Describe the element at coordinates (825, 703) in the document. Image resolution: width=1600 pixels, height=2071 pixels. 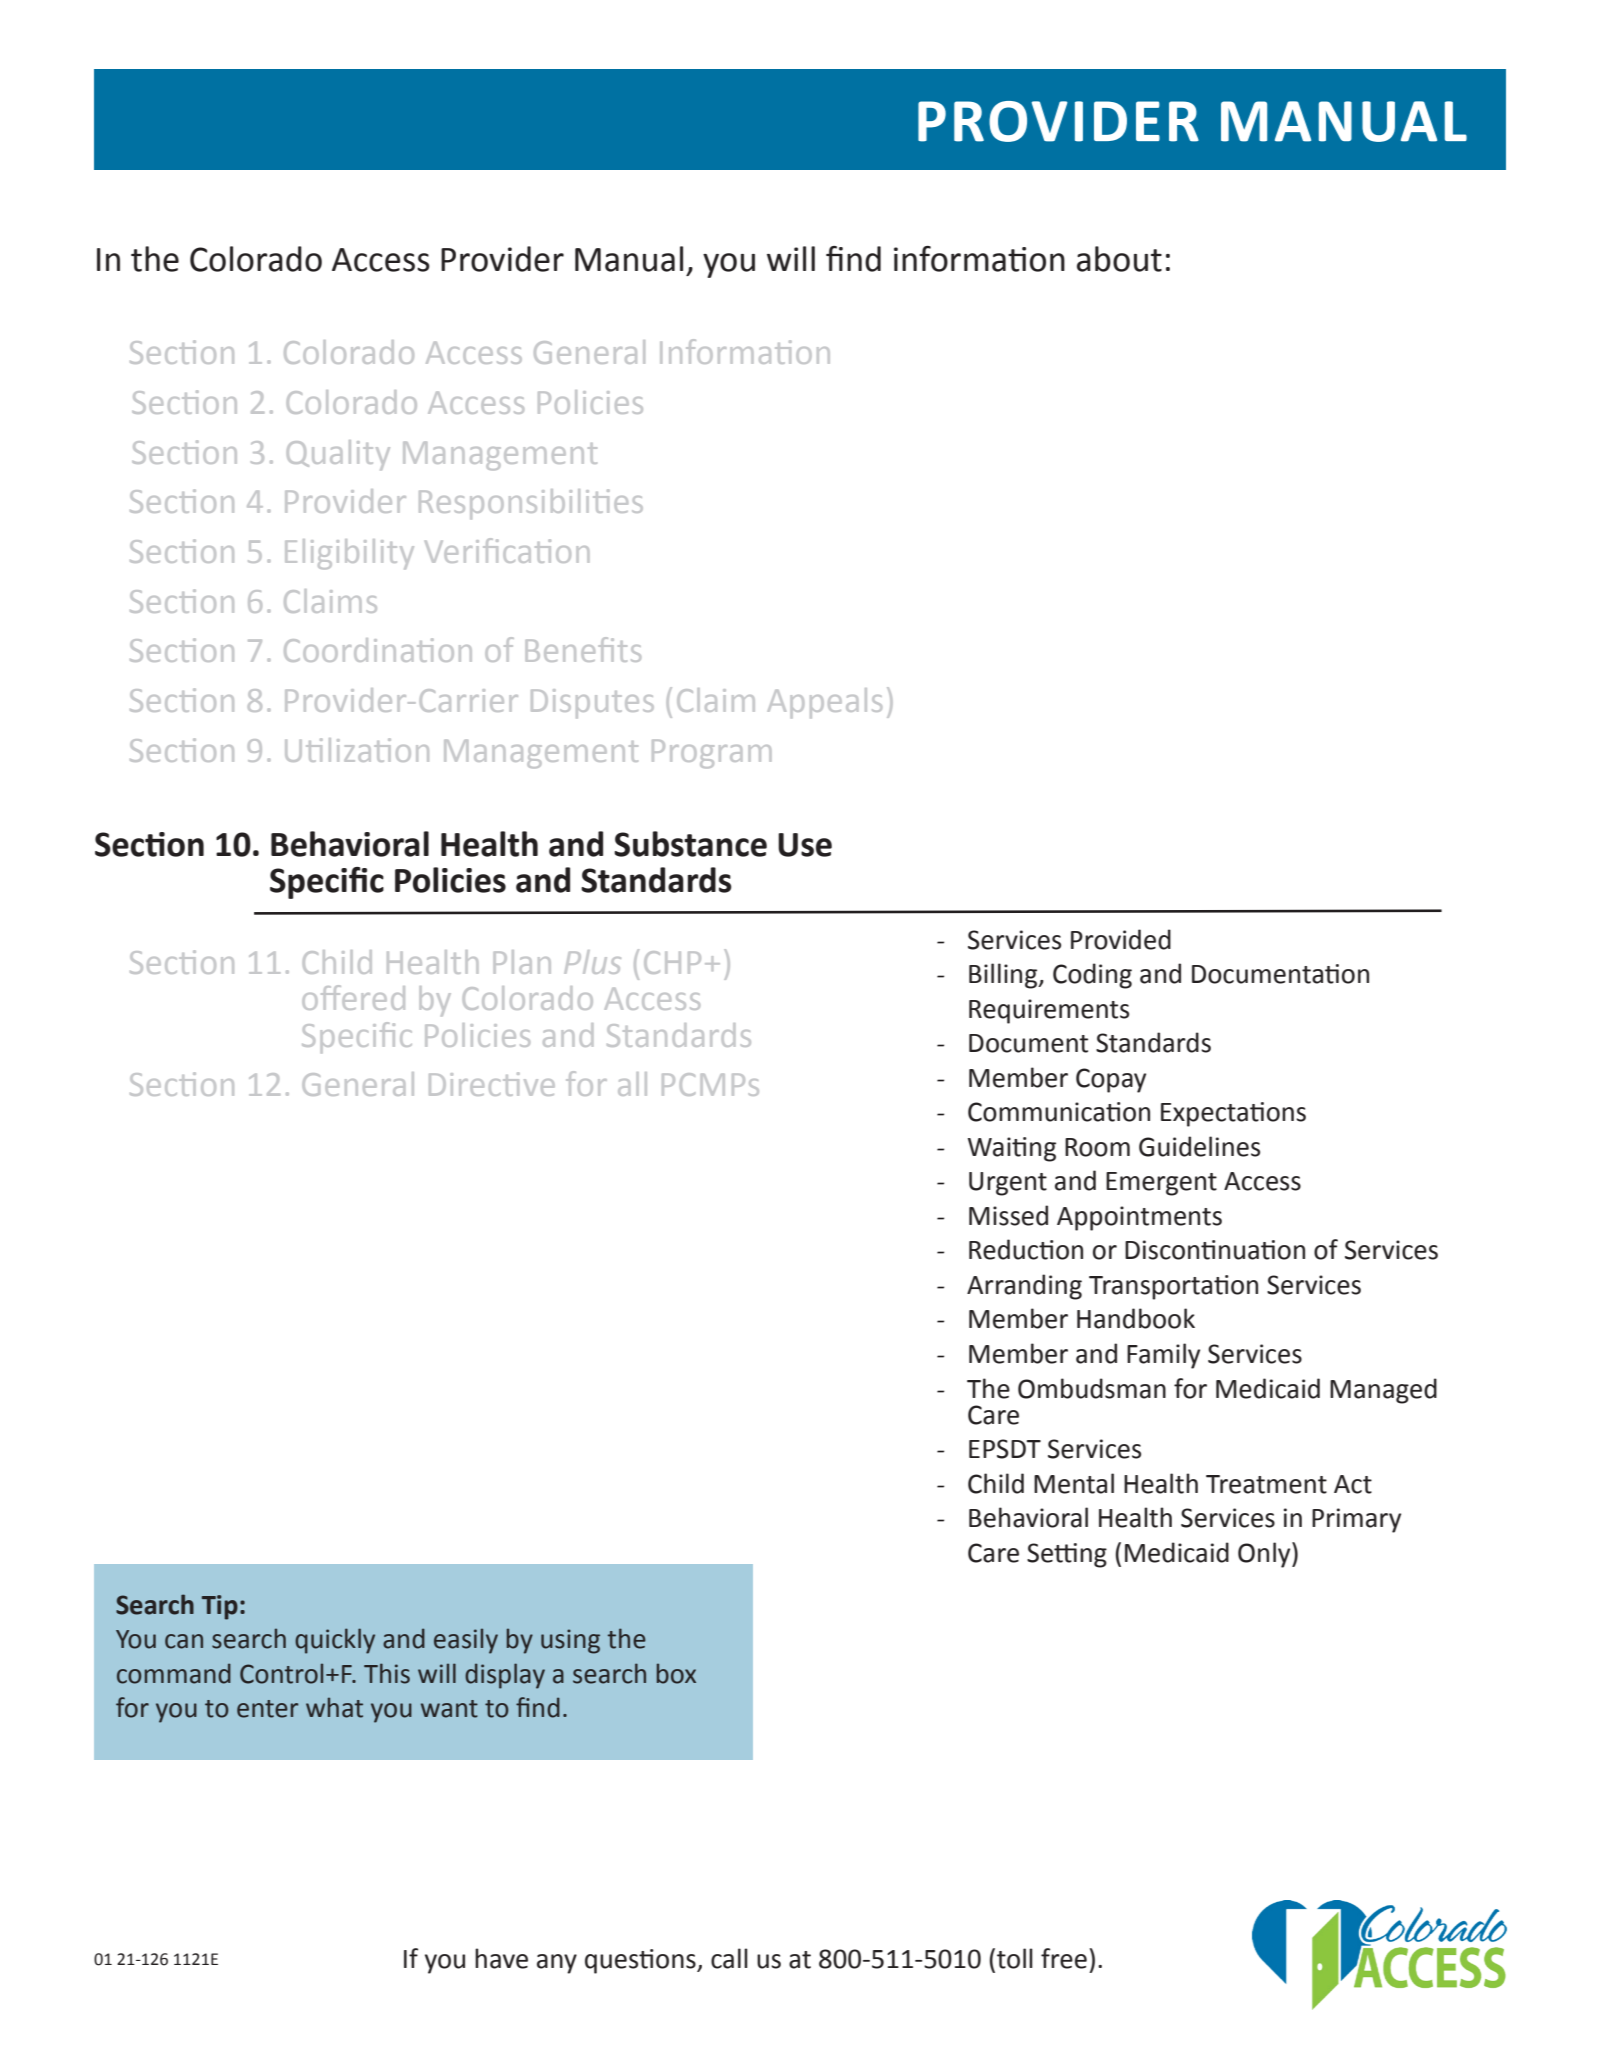
I see `Appeals` at that location.
